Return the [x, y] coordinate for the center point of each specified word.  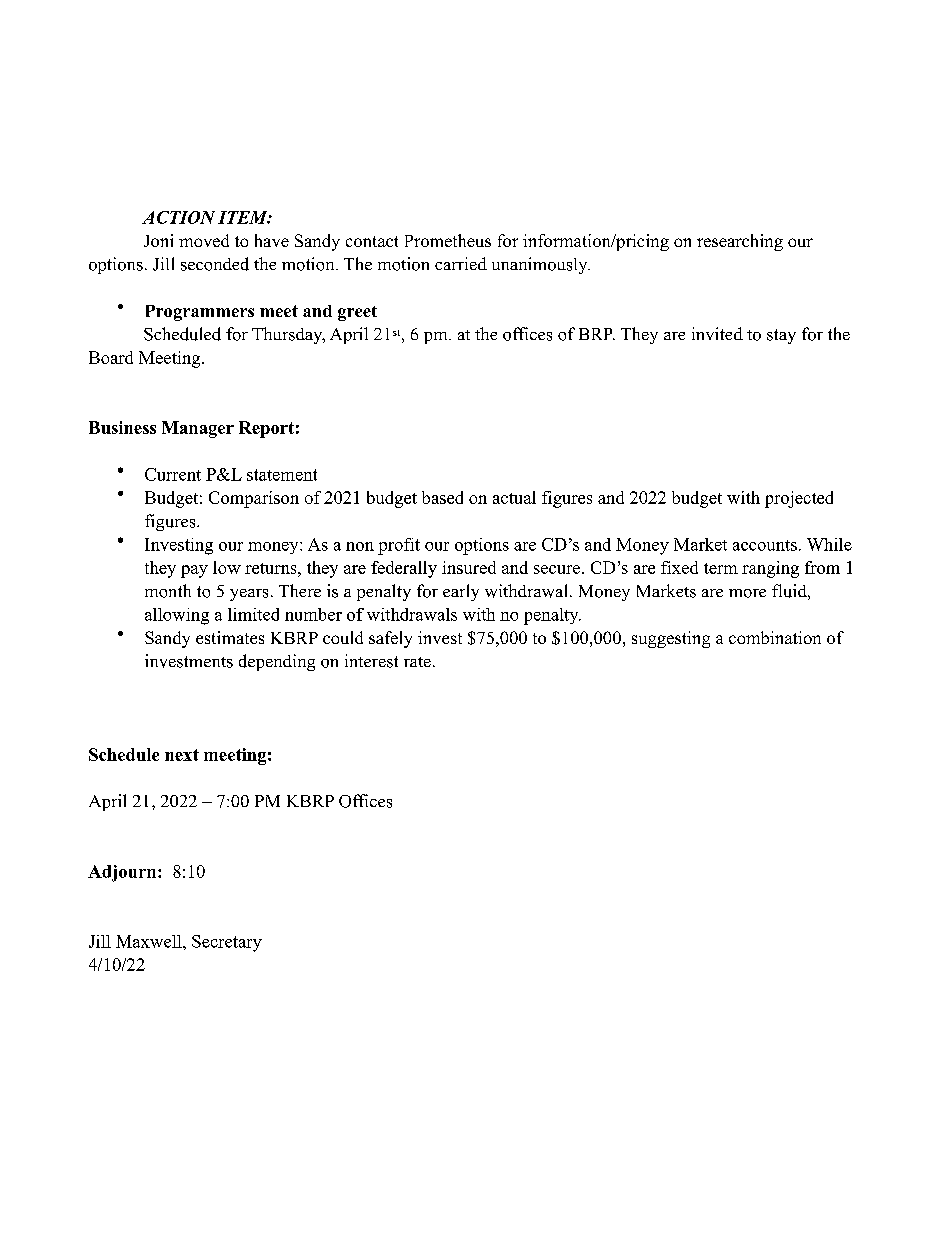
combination [775, 637]
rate [417, 662]
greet [357, 313]
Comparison [254, 499]
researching [740, 242]
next [182, 755]
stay [781, 336]
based [442, 497]
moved [204, 240]
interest [371, 661]
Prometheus [448, 240]
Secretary [227, 943]
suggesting [671, 639]
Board [111, 357]
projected [799, 499]
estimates [230, 637]
